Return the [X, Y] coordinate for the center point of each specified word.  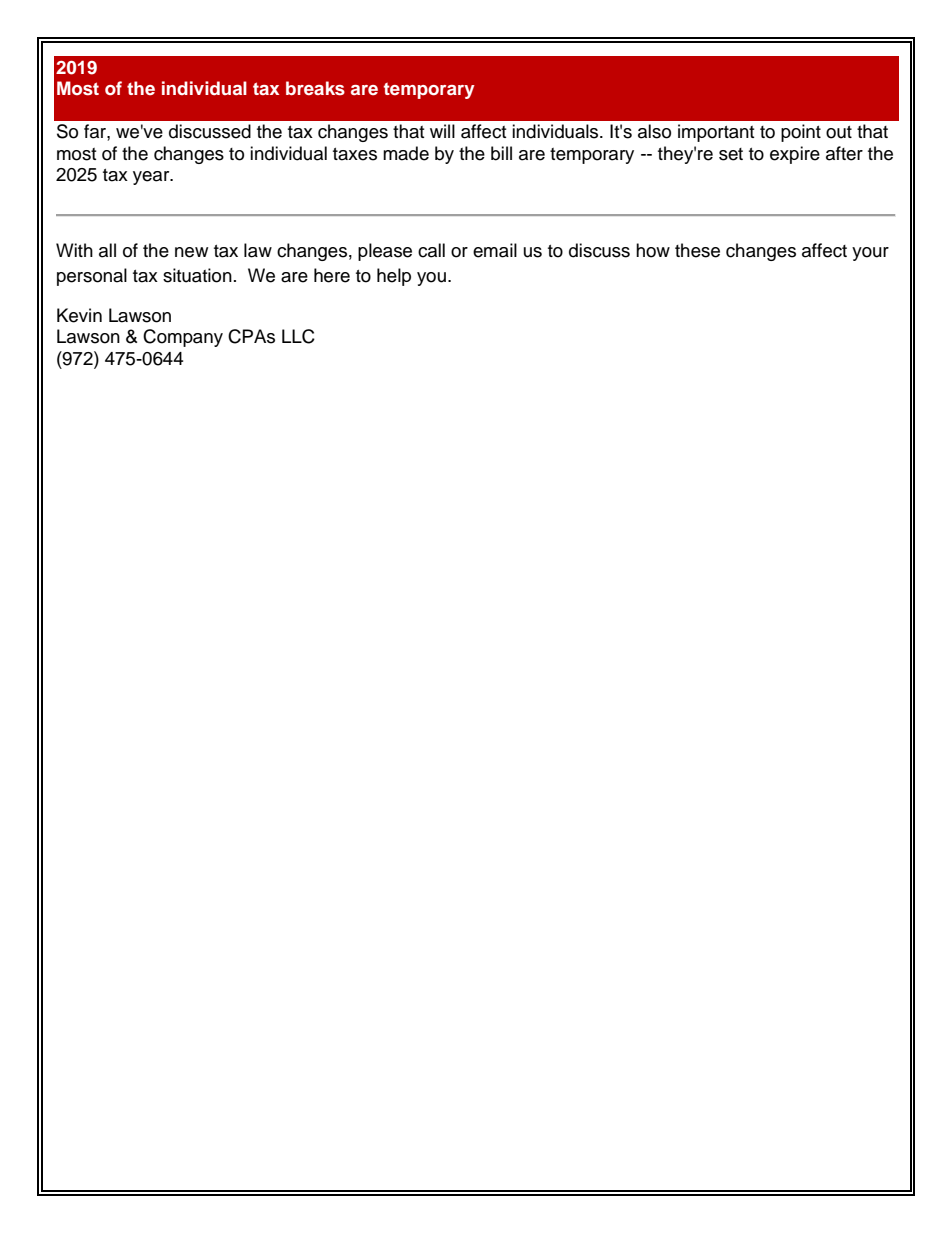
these [697, 250]
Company [183, 338]
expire [795, 155]
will [442, 131]
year [152, 178]
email [495, 250]
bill [501, 153]
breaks [315, 88]
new [191, 252]
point [801, 133]
